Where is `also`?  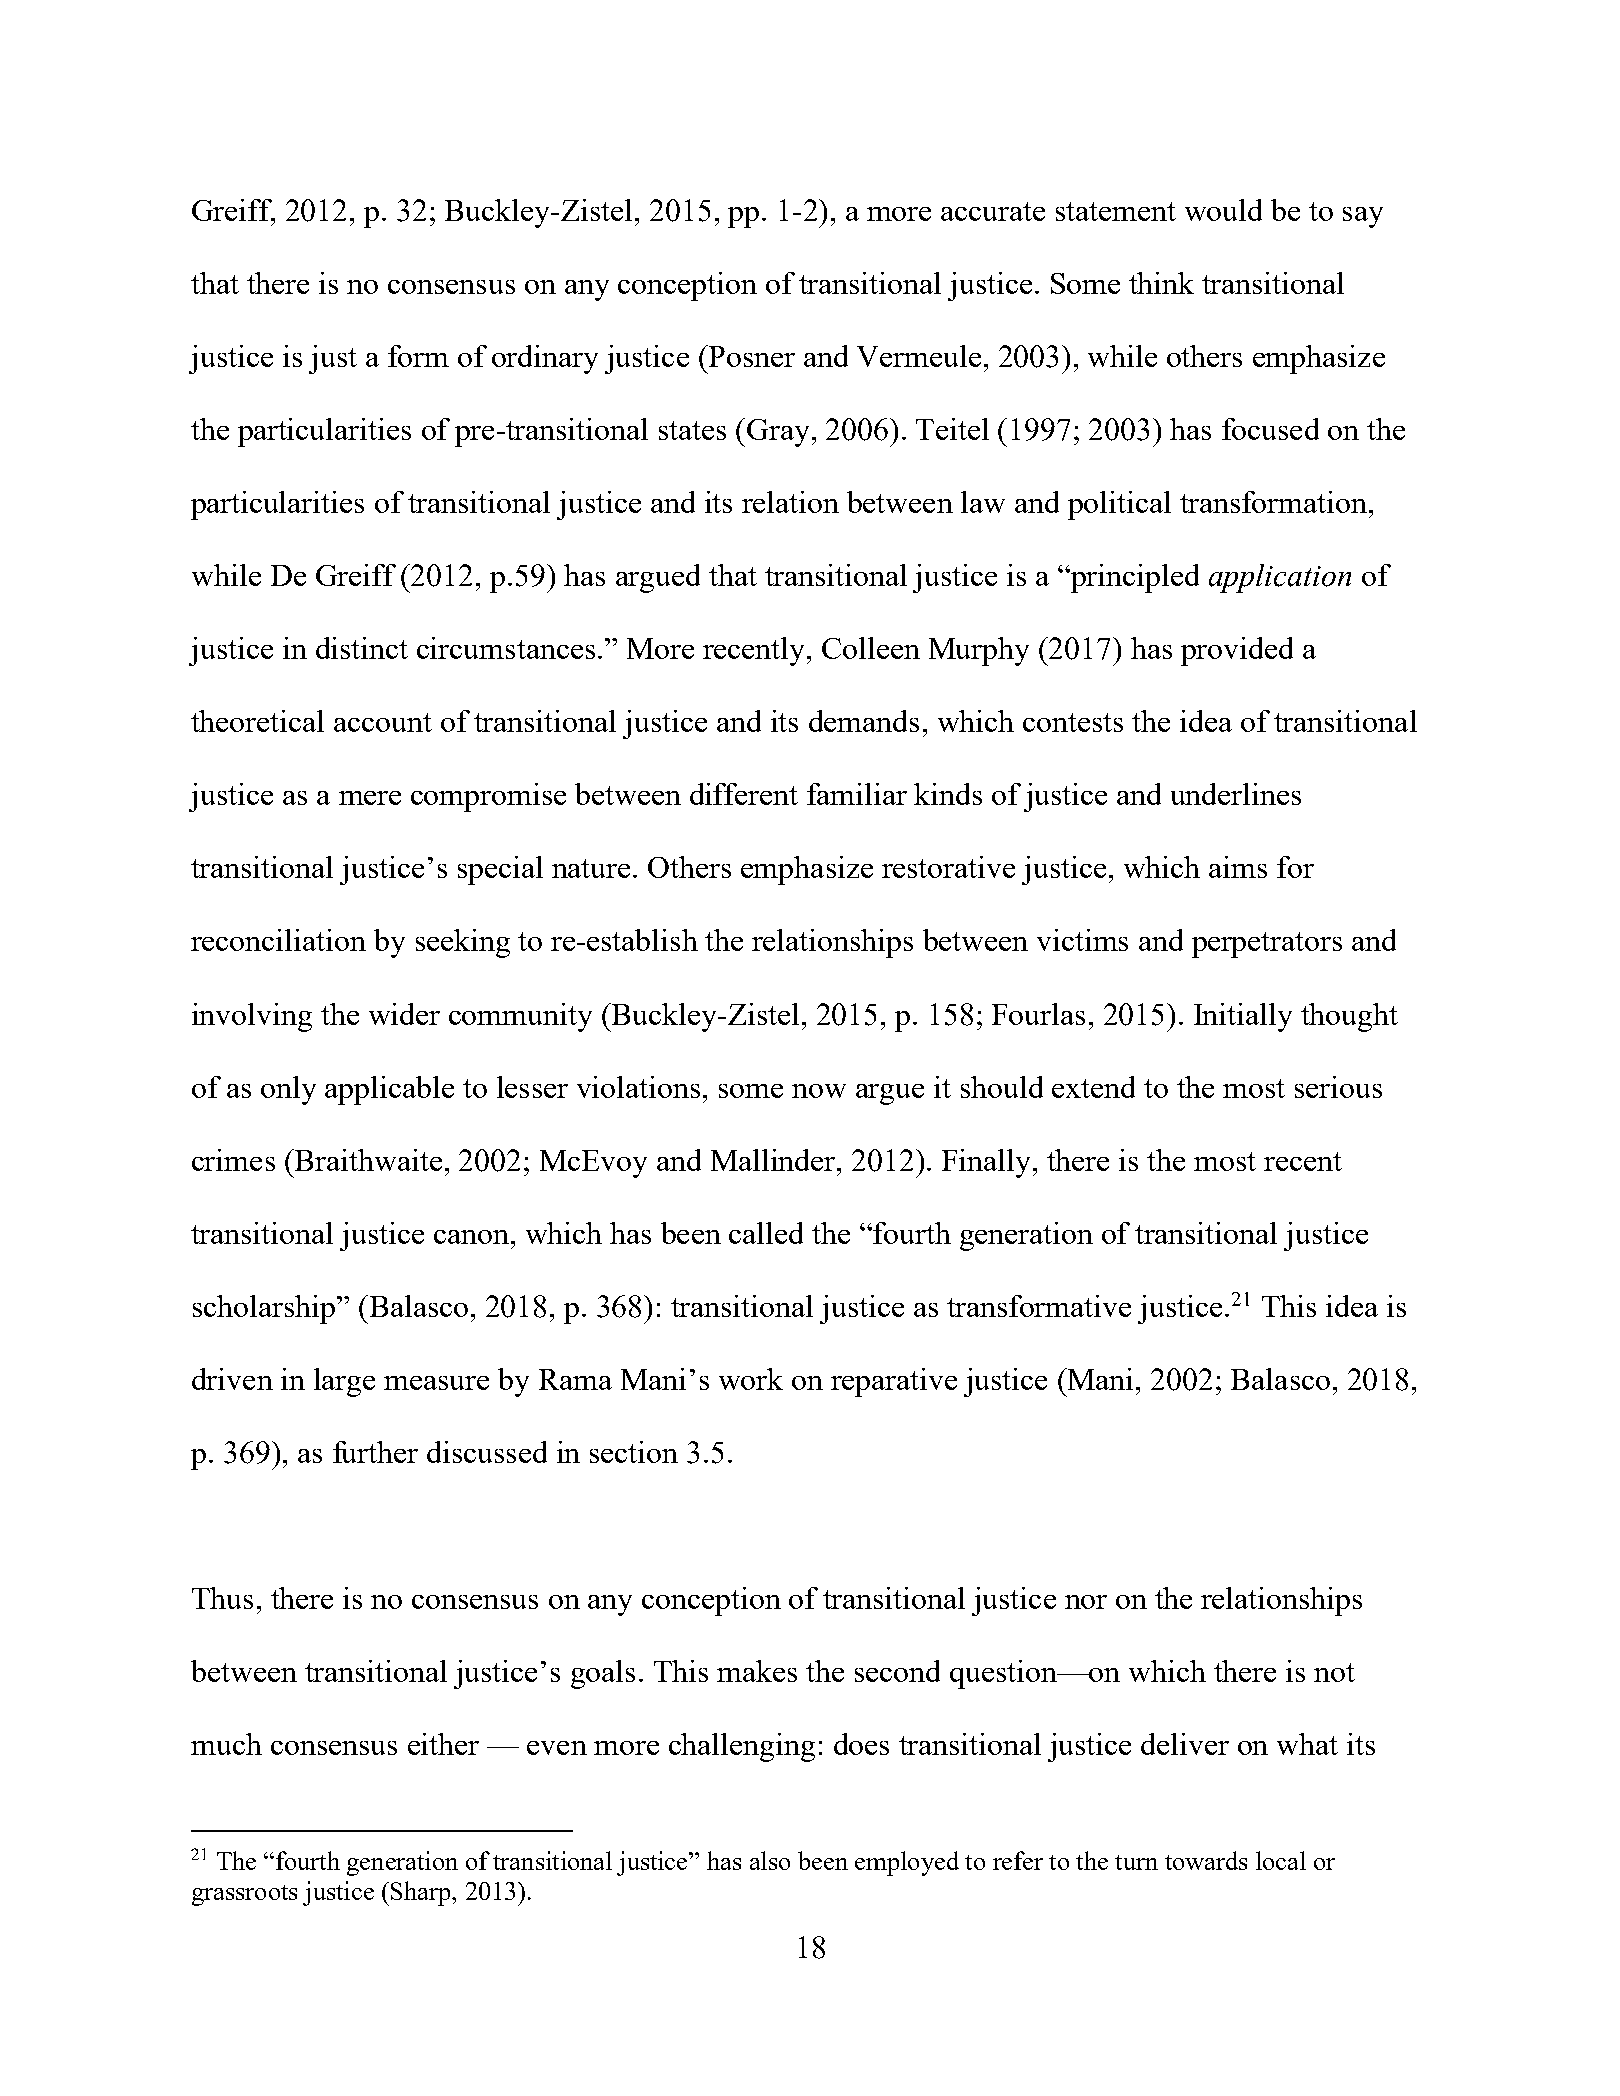
also is located at coordinates (770, 1860).
